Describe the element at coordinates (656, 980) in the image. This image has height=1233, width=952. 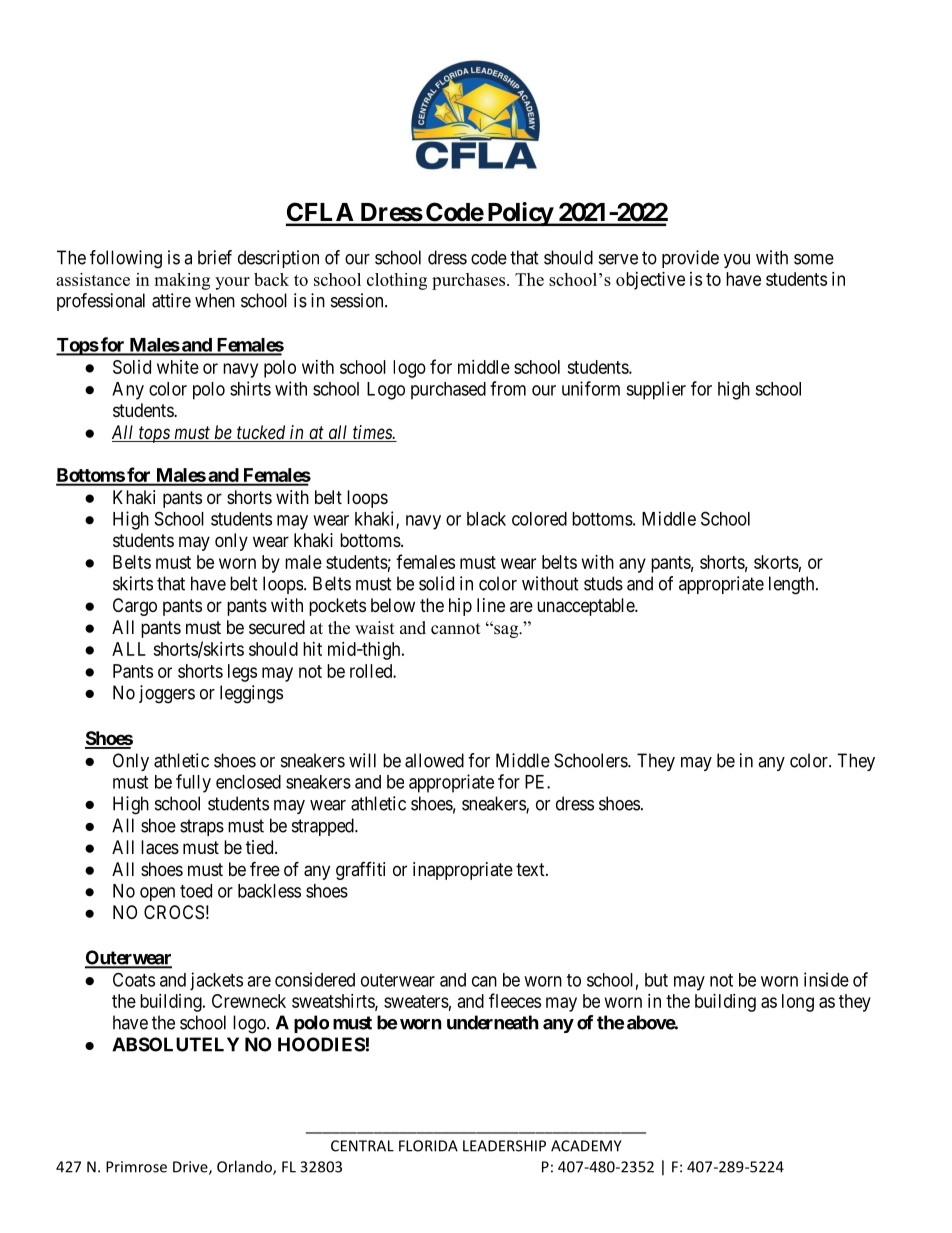
I see `but` at that location.
